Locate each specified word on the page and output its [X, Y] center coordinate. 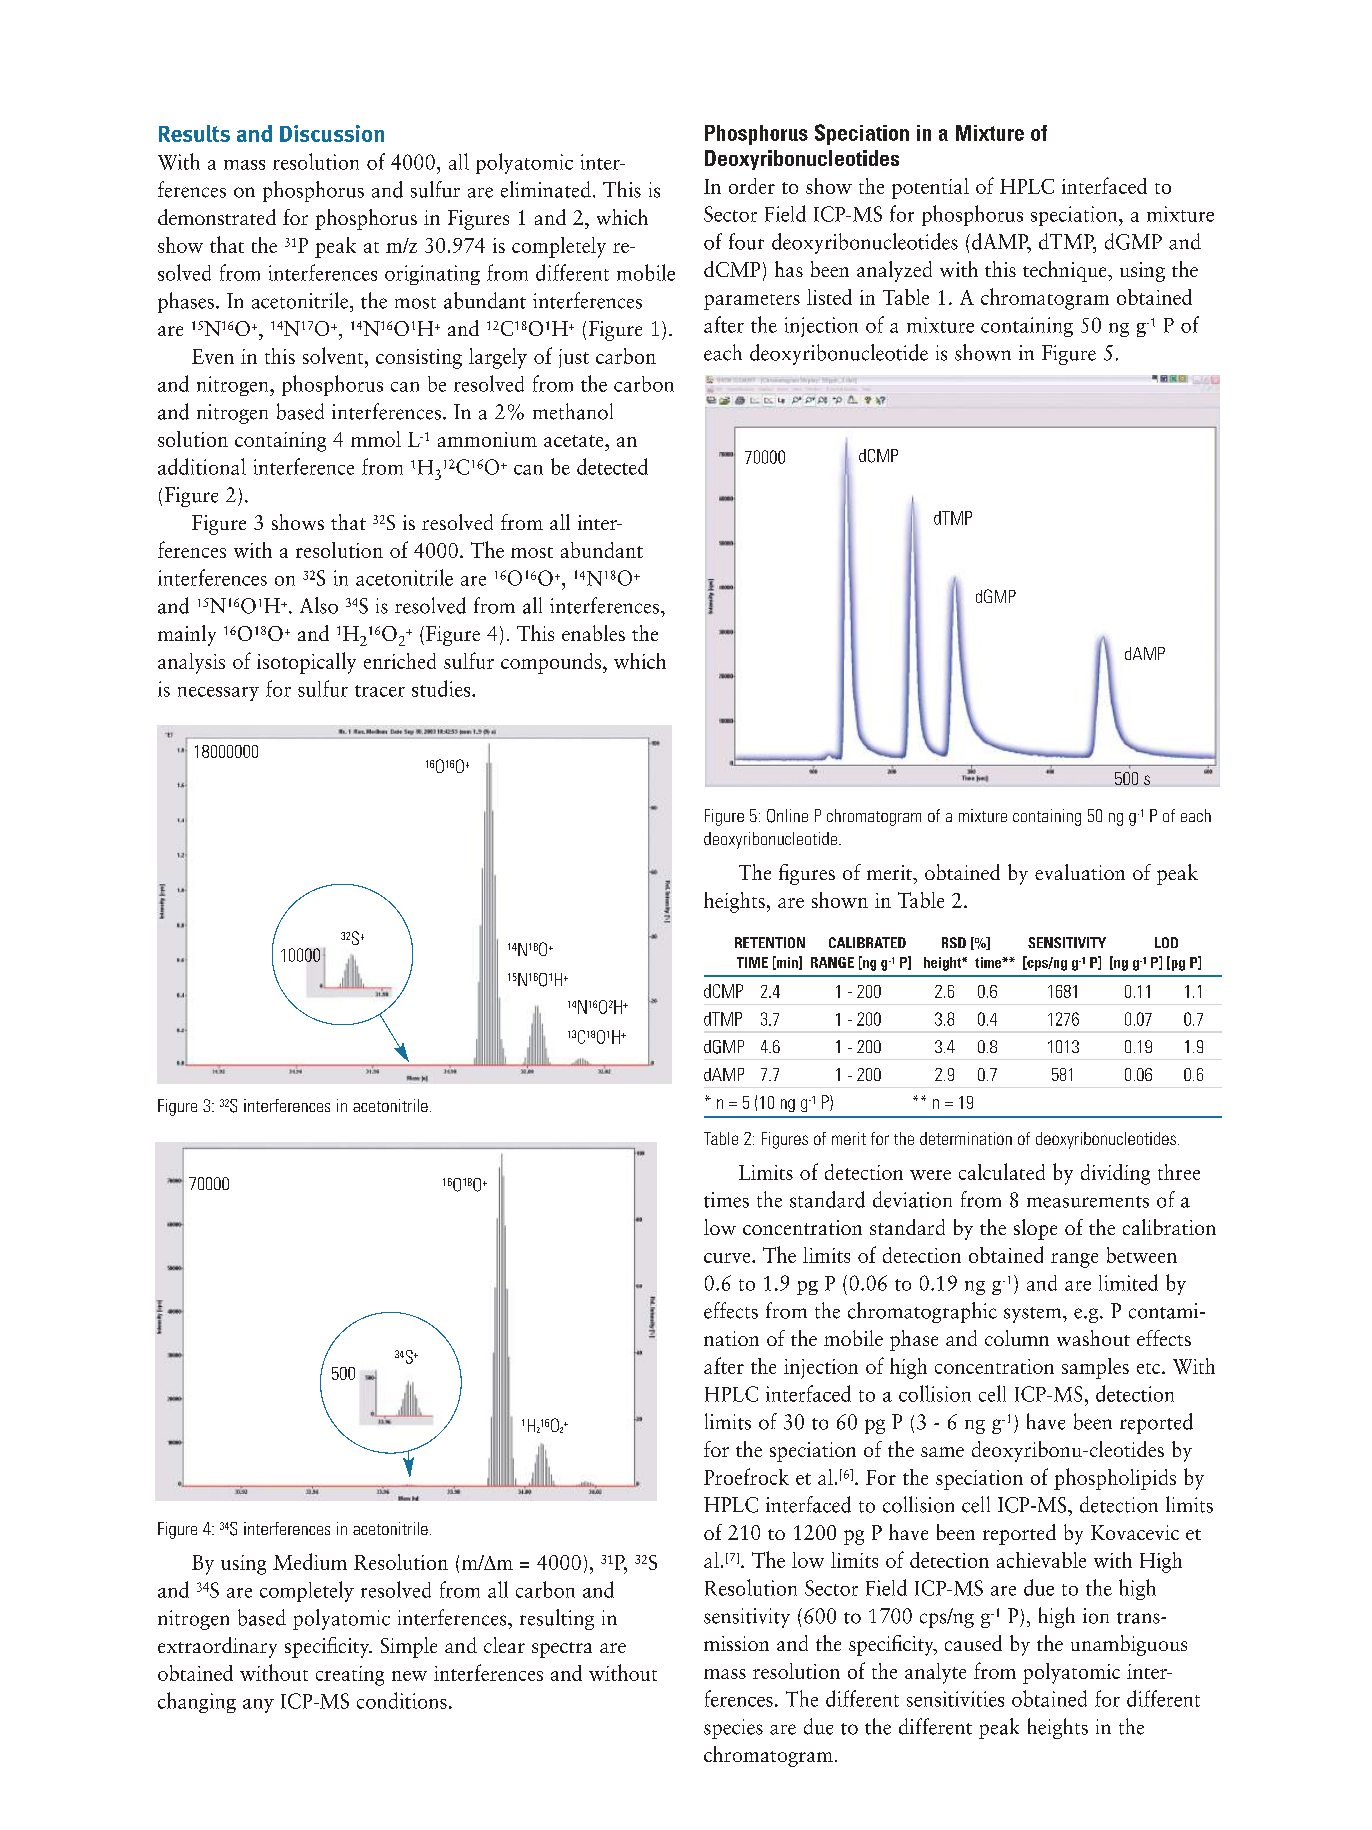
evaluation [1080, 872]
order [752, 186]
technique [1066, 271]
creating [350, 1676]
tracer [380, 691]
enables [593, 633]
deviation [912, 1199]
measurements [1088, 1202]
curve [728, 1258]
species [733, 1729]
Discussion [332, 133]
